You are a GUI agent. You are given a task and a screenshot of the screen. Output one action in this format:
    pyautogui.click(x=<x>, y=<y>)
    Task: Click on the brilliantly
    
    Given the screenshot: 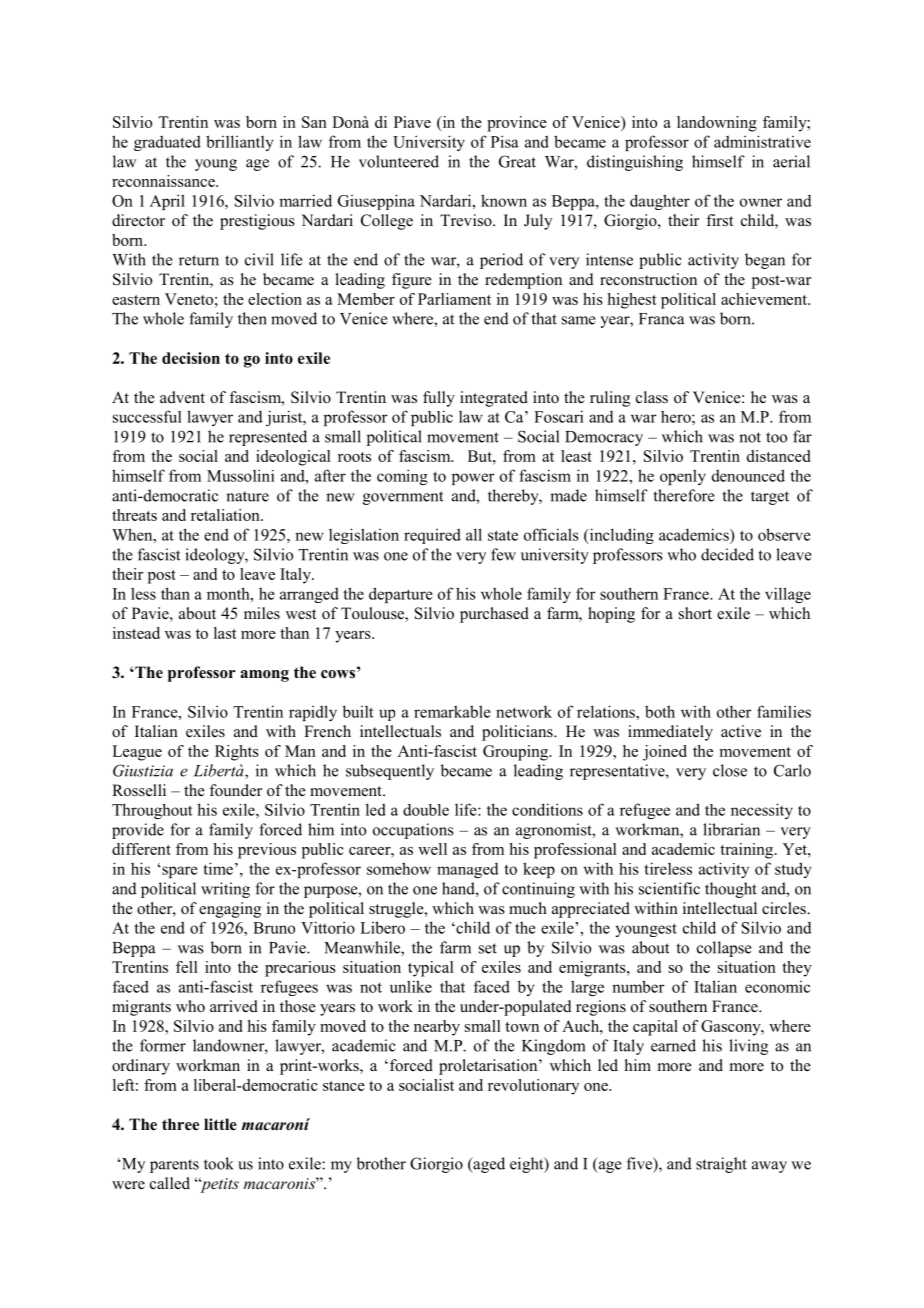 What is the action you would take?
    pyautogui.click(x=240, y=143)
